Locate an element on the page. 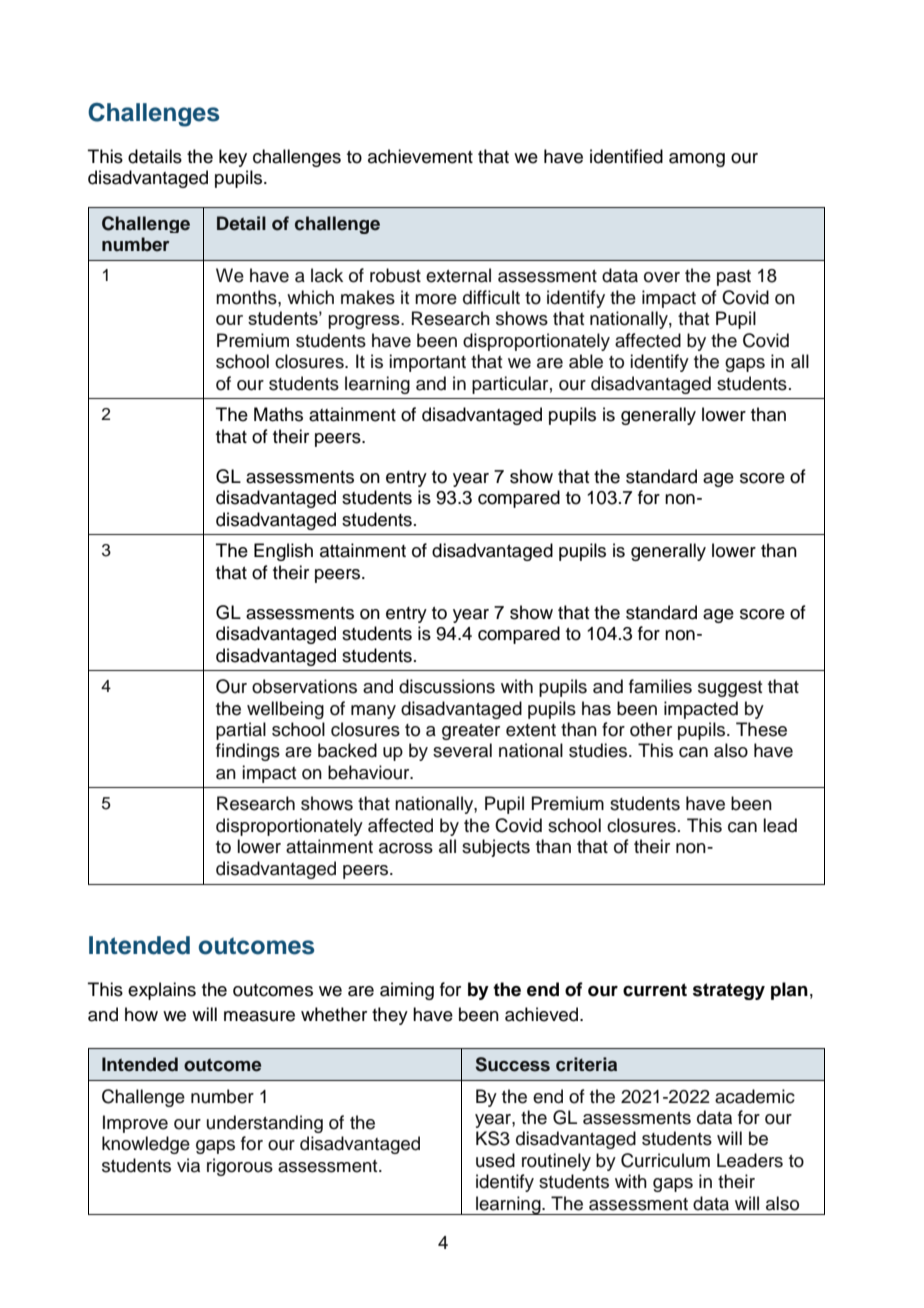 Image resolution: width=924 pixels, height=1308 pixels. key is located at coordinates (233, 158).
